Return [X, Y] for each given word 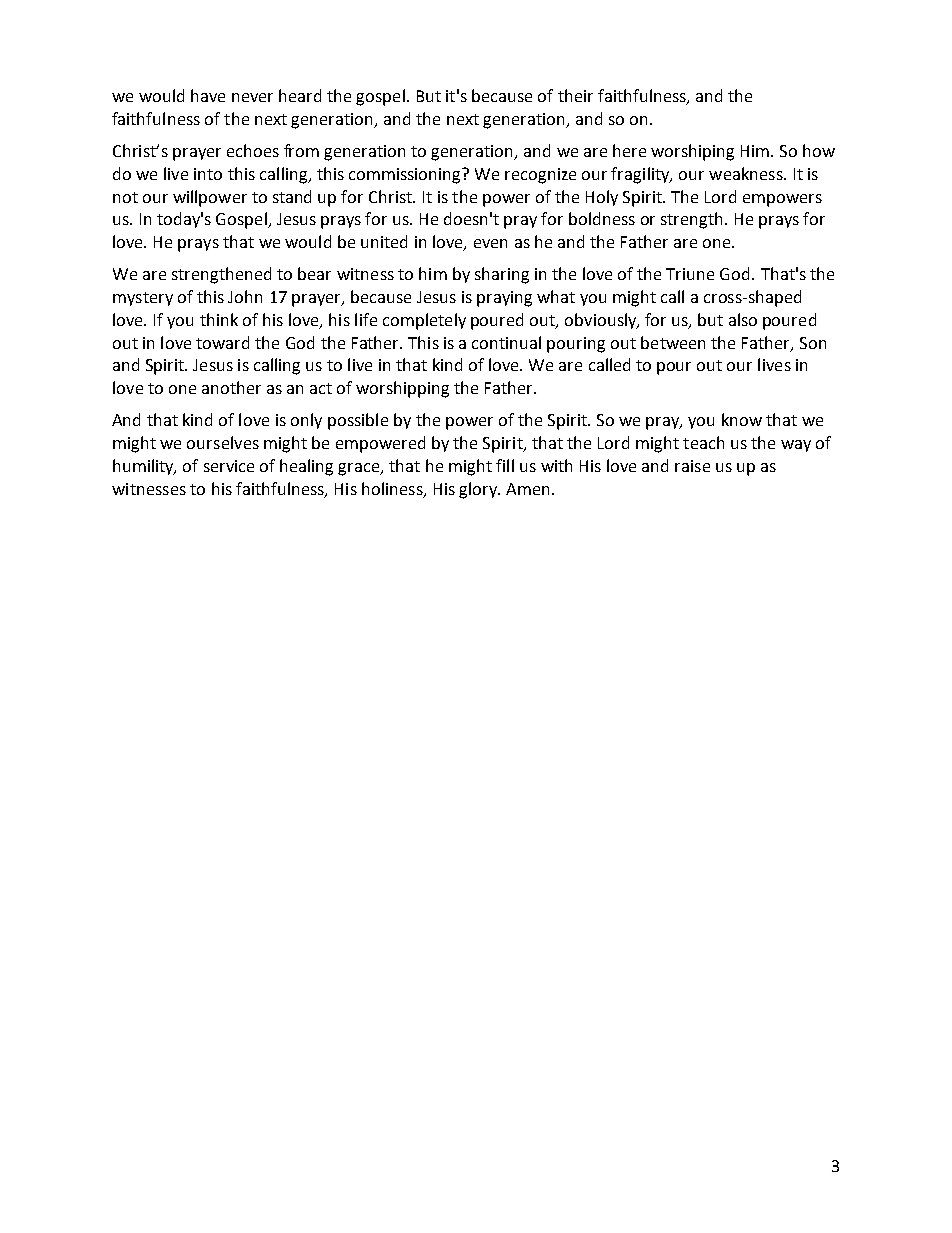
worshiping [692, 152]
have [208, 95]
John [245, 296]
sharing [502, 275]
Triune [690, 274]
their [575, 95]
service [229, 466]
